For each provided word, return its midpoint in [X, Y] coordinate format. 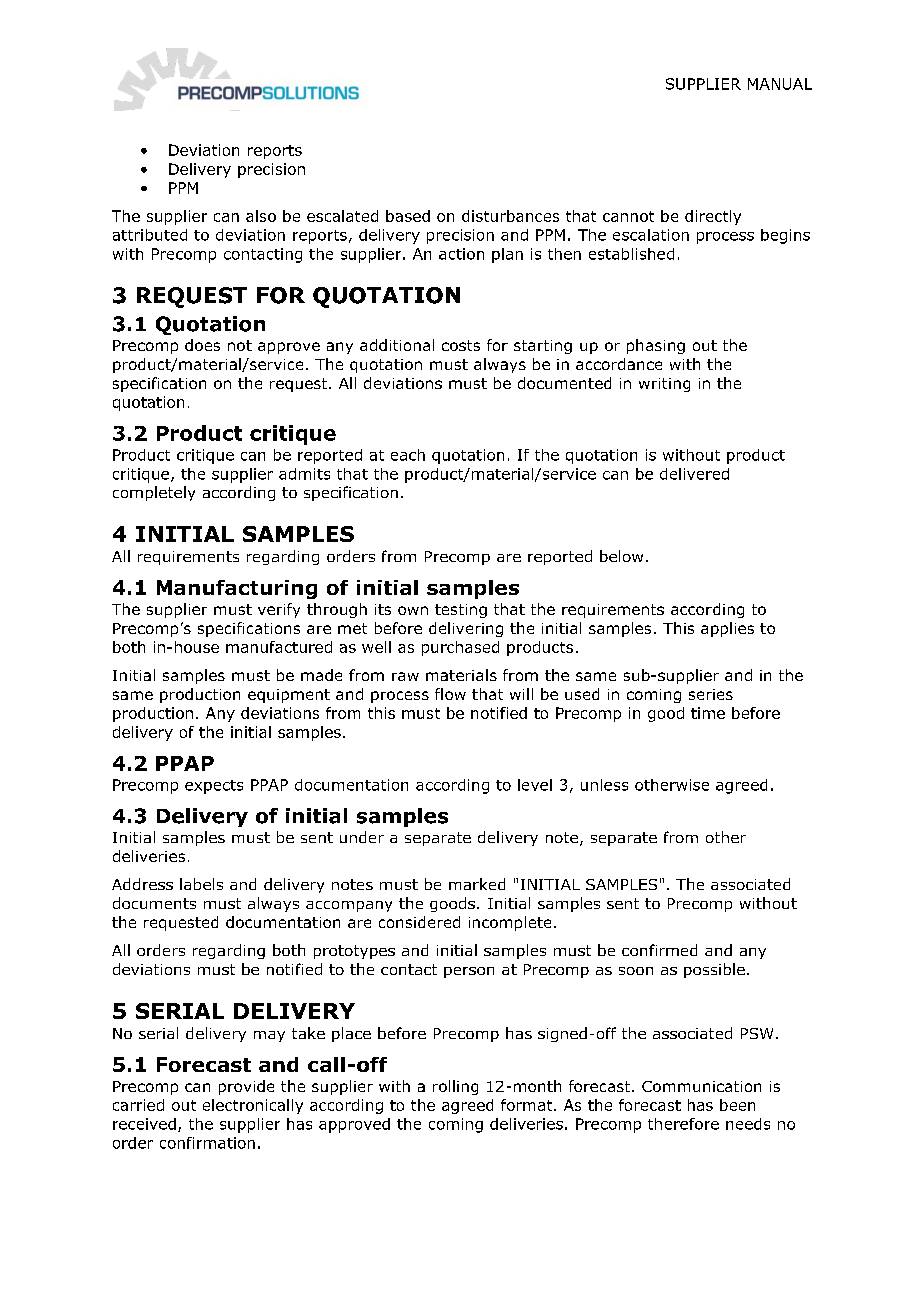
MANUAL [780, 84]
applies [727, 629]
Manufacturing [237, 589]
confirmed [659, 950]
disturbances [510, 216]
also [261, 216]
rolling [455, 1087]
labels [201, 884]
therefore [683, 1124]
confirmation [207, 1143]
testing [461, 611]
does [202, 345]
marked [477, 884]
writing [664, 385]
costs [461, 345]
